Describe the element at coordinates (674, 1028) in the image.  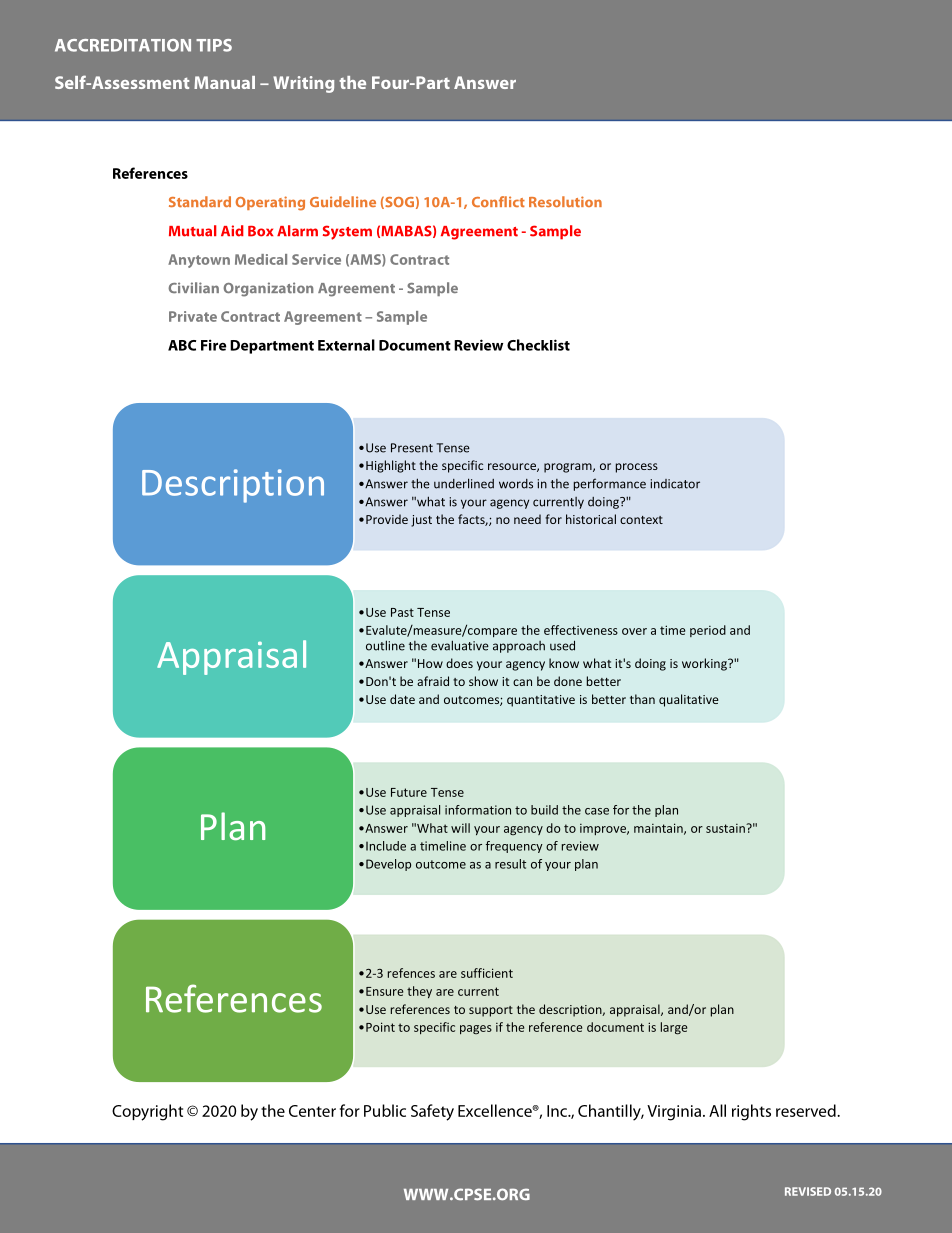
I see `large` at that location.
